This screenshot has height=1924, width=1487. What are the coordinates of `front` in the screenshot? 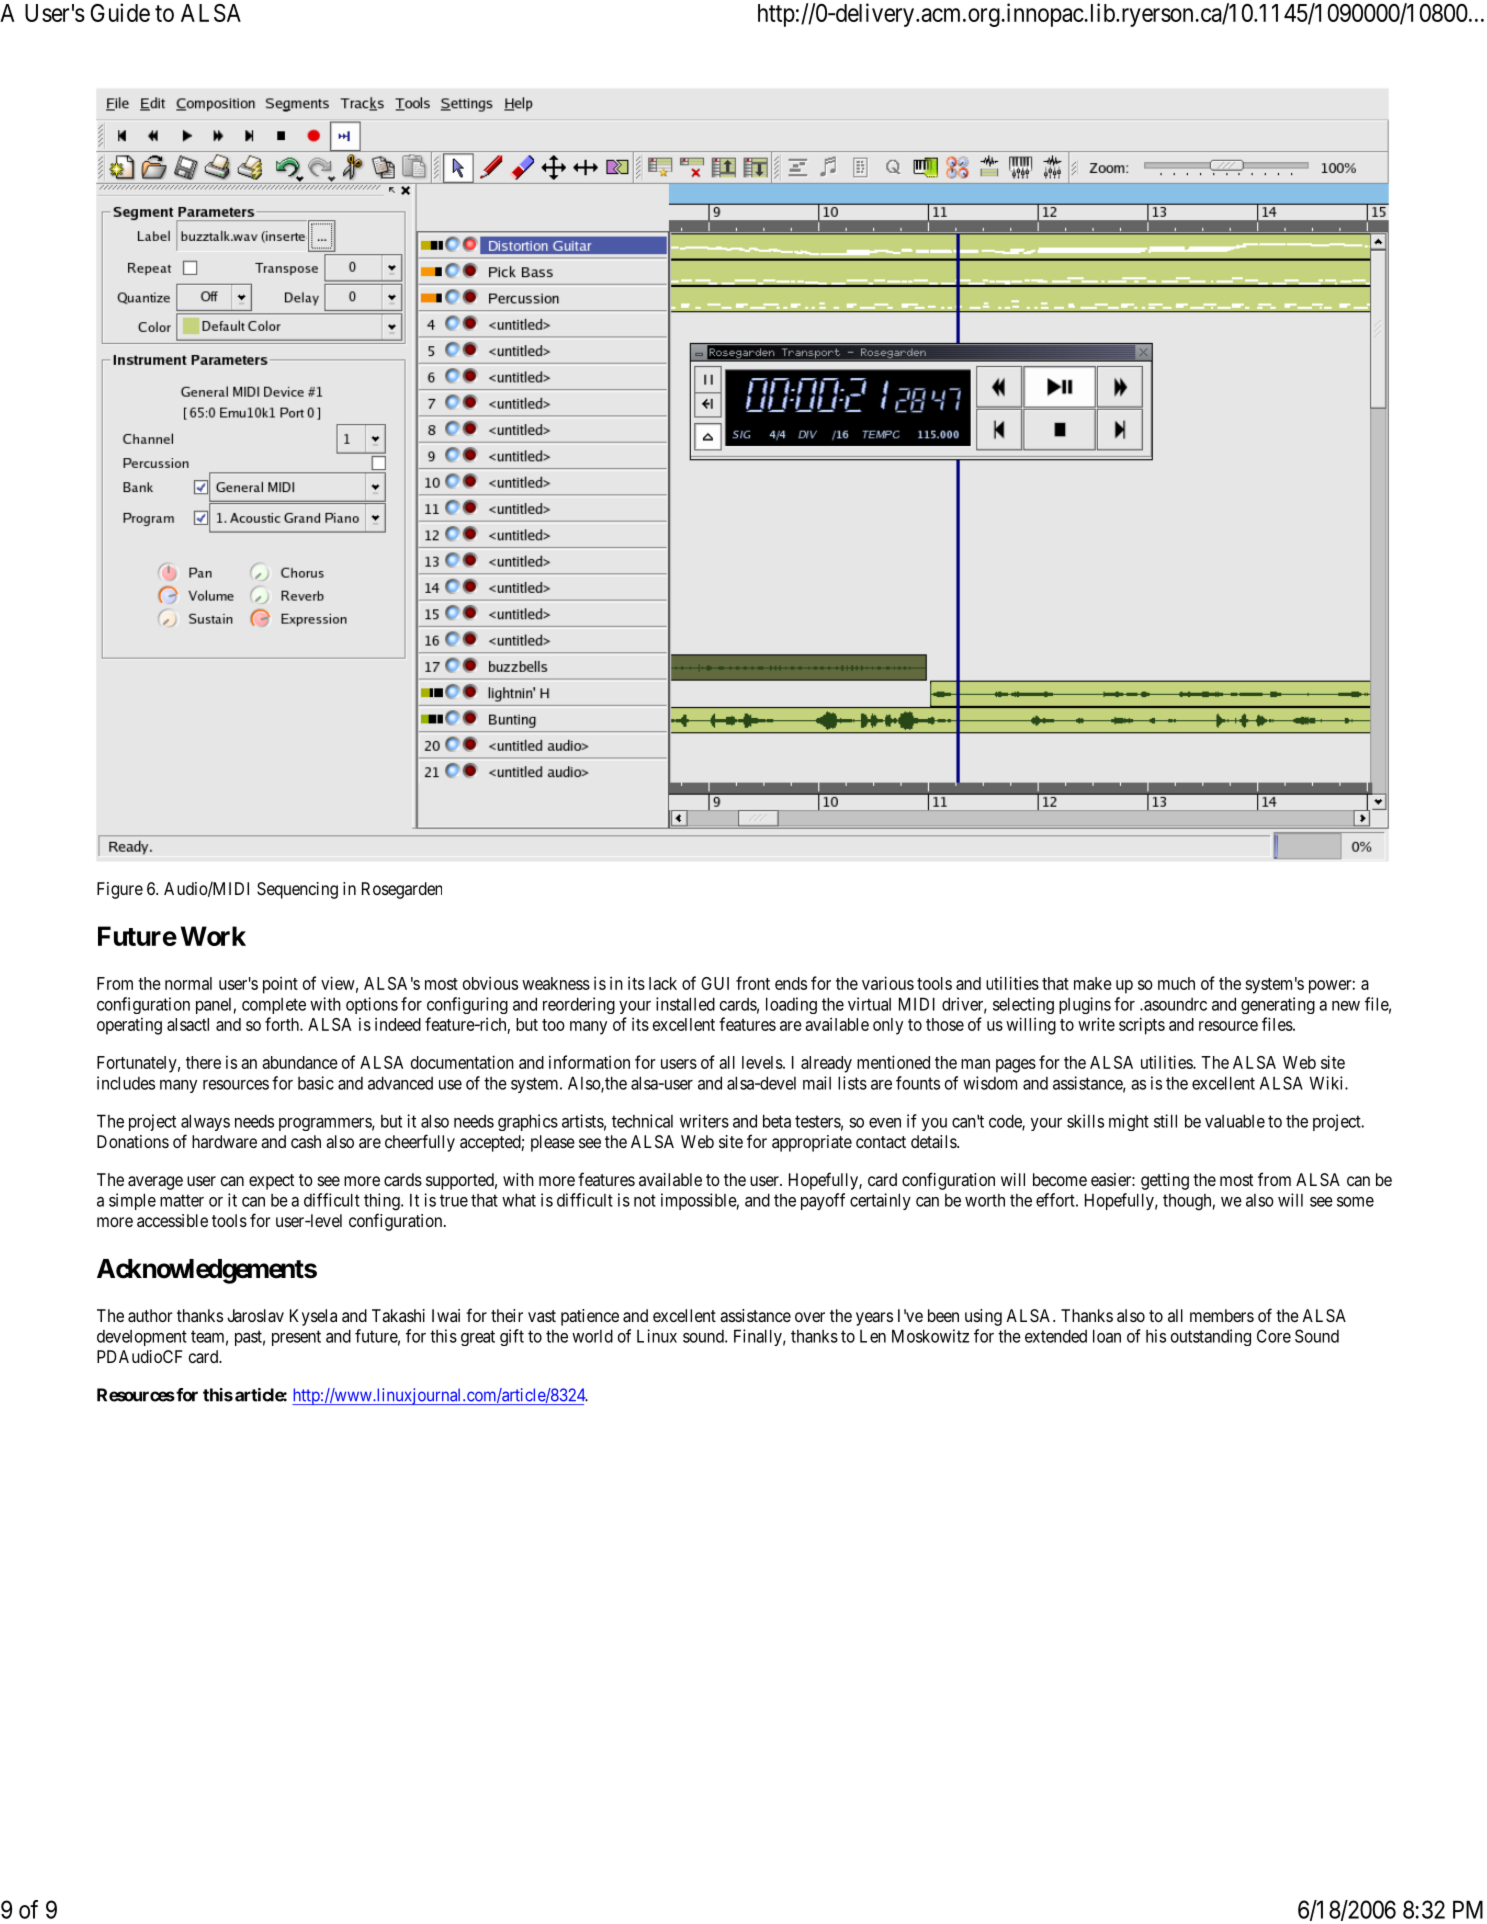 It's located at (753, 983).
